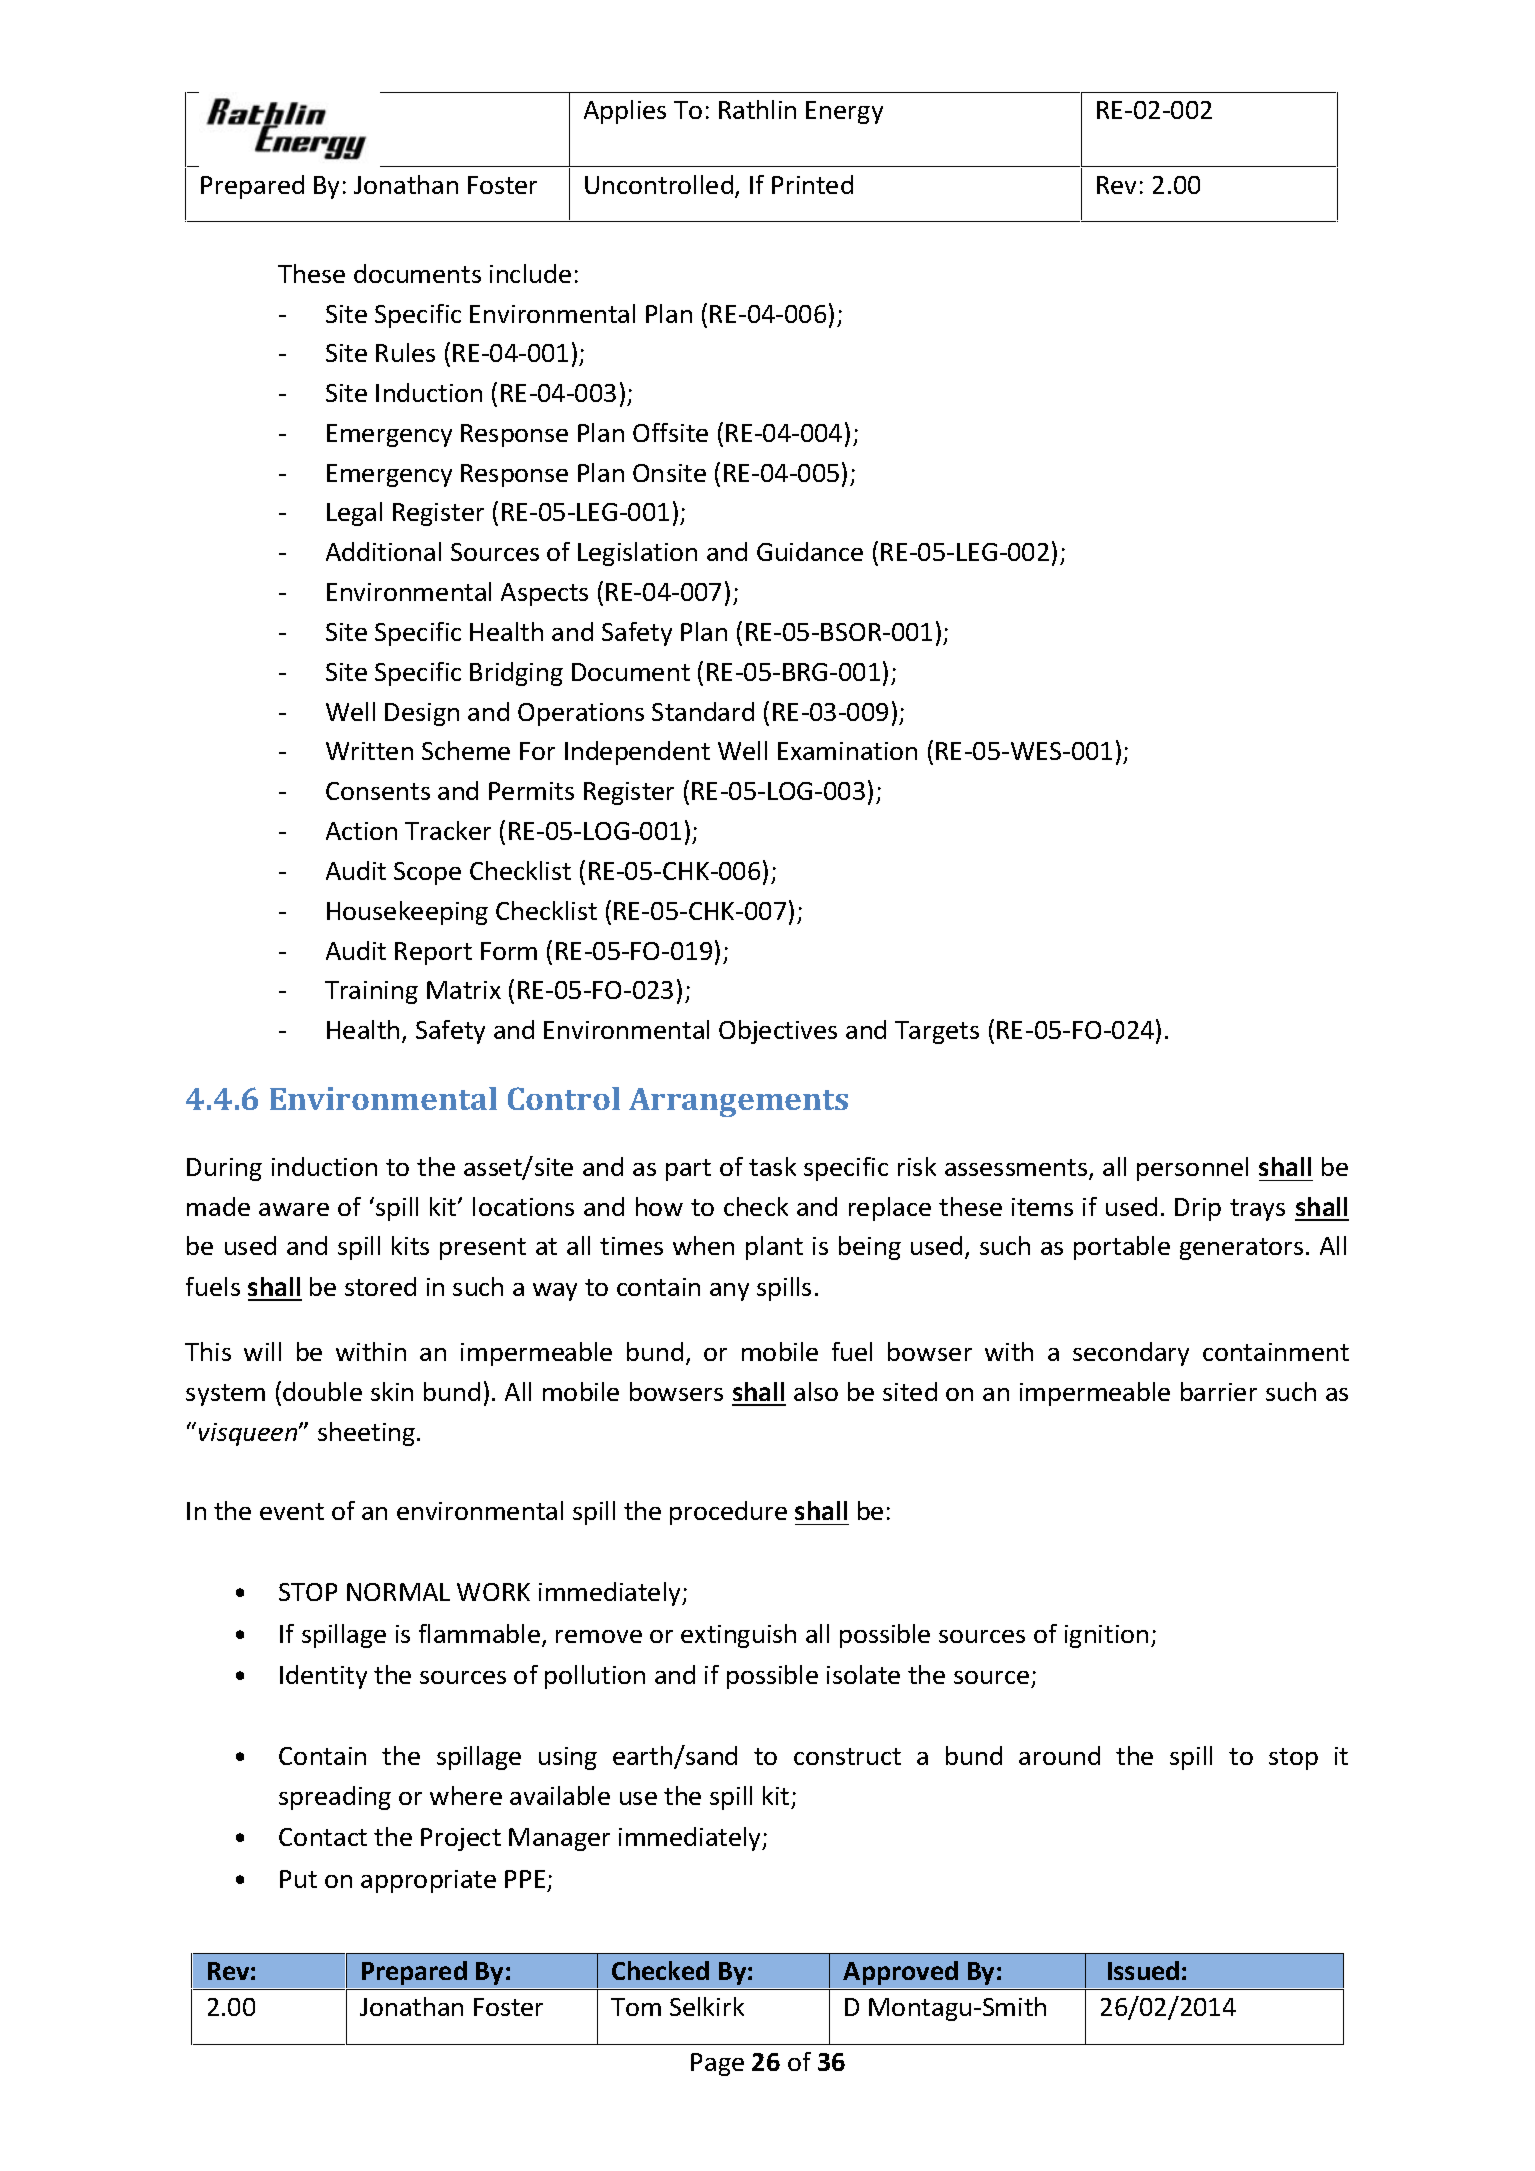 The image size is (1535, 2171). What do you see at coordinates (844, 112) in the document?
I see `Energy` at bounding box center [844, 112].
